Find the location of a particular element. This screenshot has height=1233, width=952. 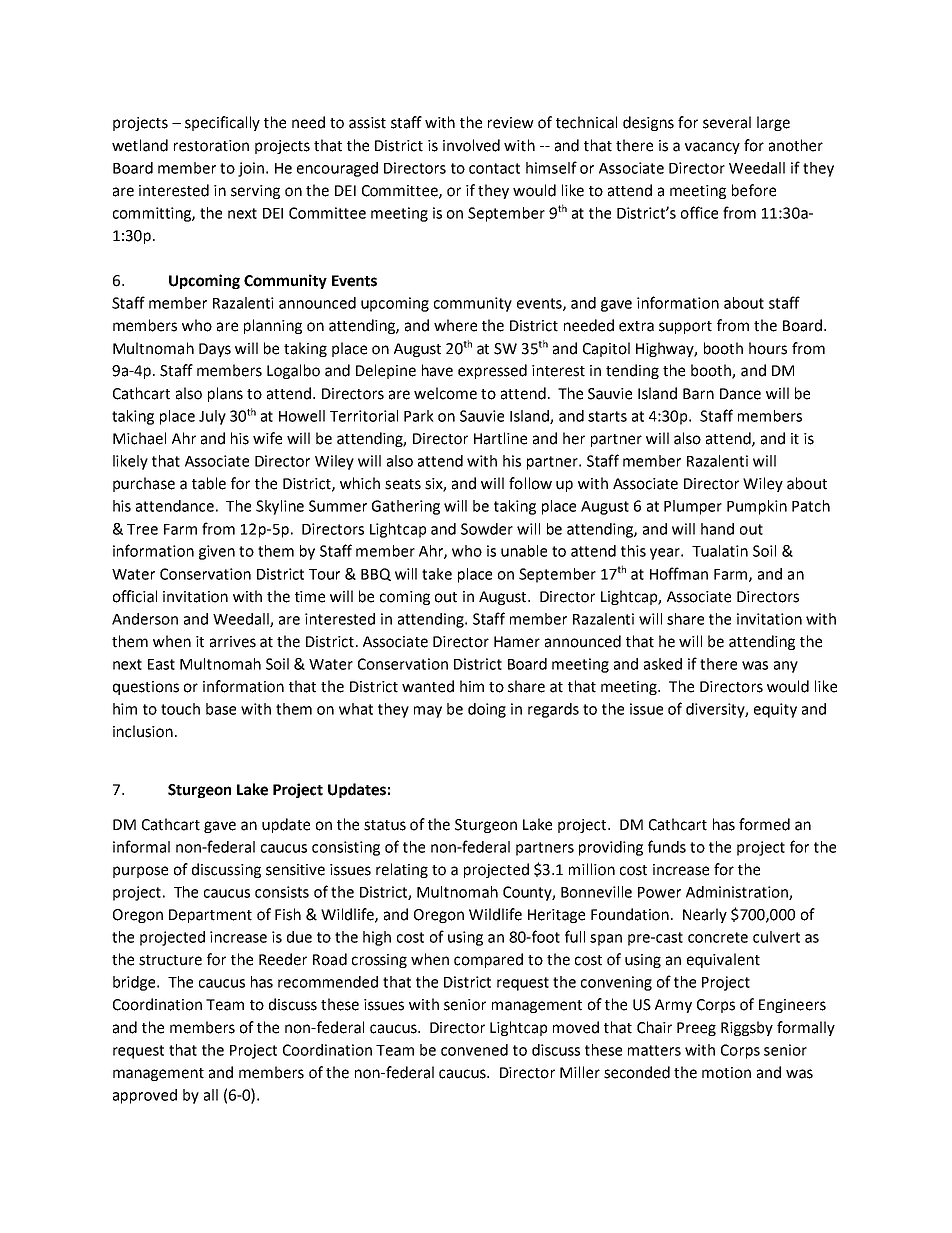

Days is located at coordinates (215, 350).
